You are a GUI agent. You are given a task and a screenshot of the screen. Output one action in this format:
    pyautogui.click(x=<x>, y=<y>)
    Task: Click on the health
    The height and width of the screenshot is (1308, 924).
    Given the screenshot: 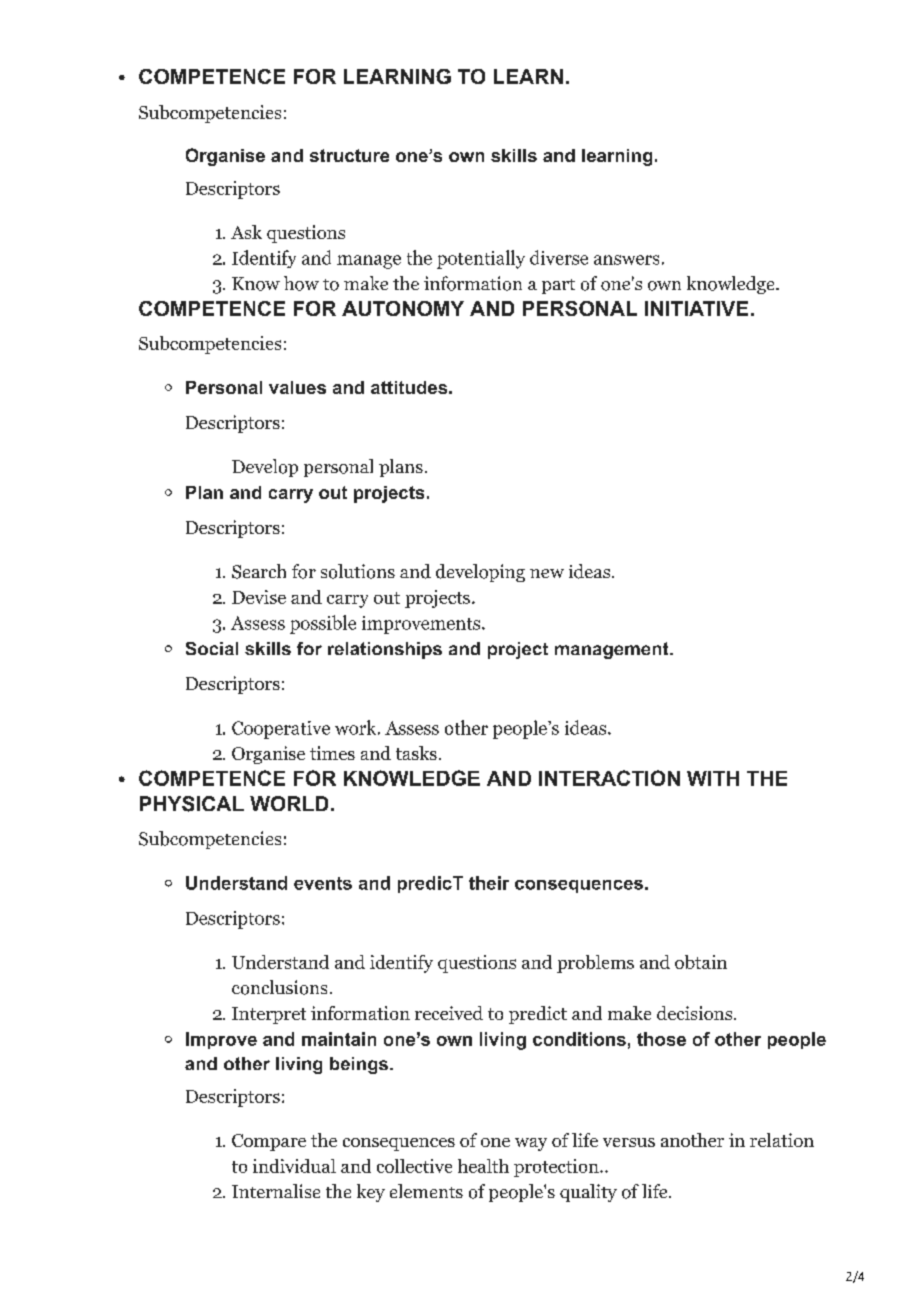 What is the action you would take?
    pyautogui.click(x=483, y=1166)
